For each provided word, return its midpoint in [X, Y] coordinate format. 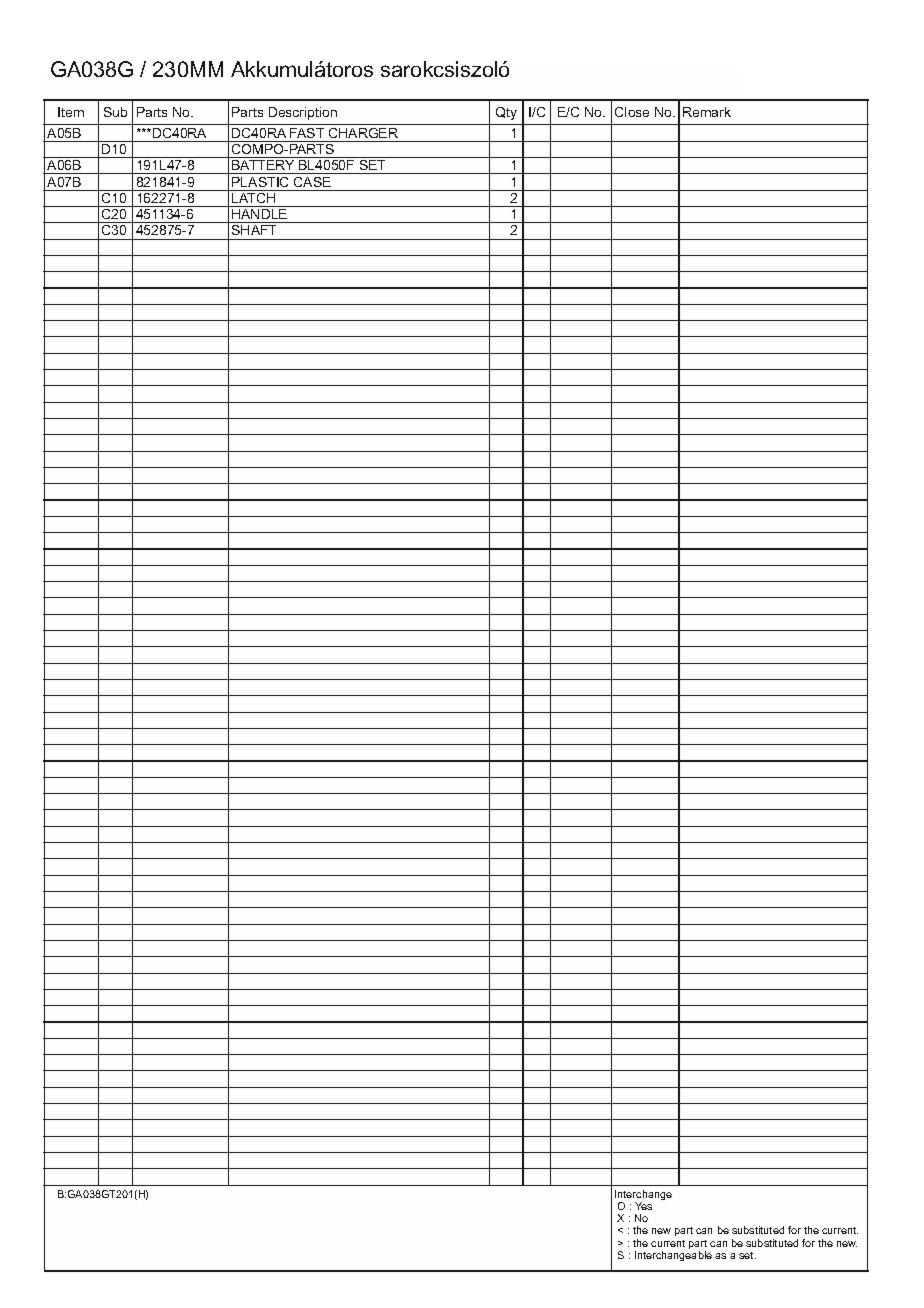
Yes [643, 1206]
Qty [506, 113]
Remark [707, 112]
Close [632, 112]
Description [303, 113]
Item [71, 112]
